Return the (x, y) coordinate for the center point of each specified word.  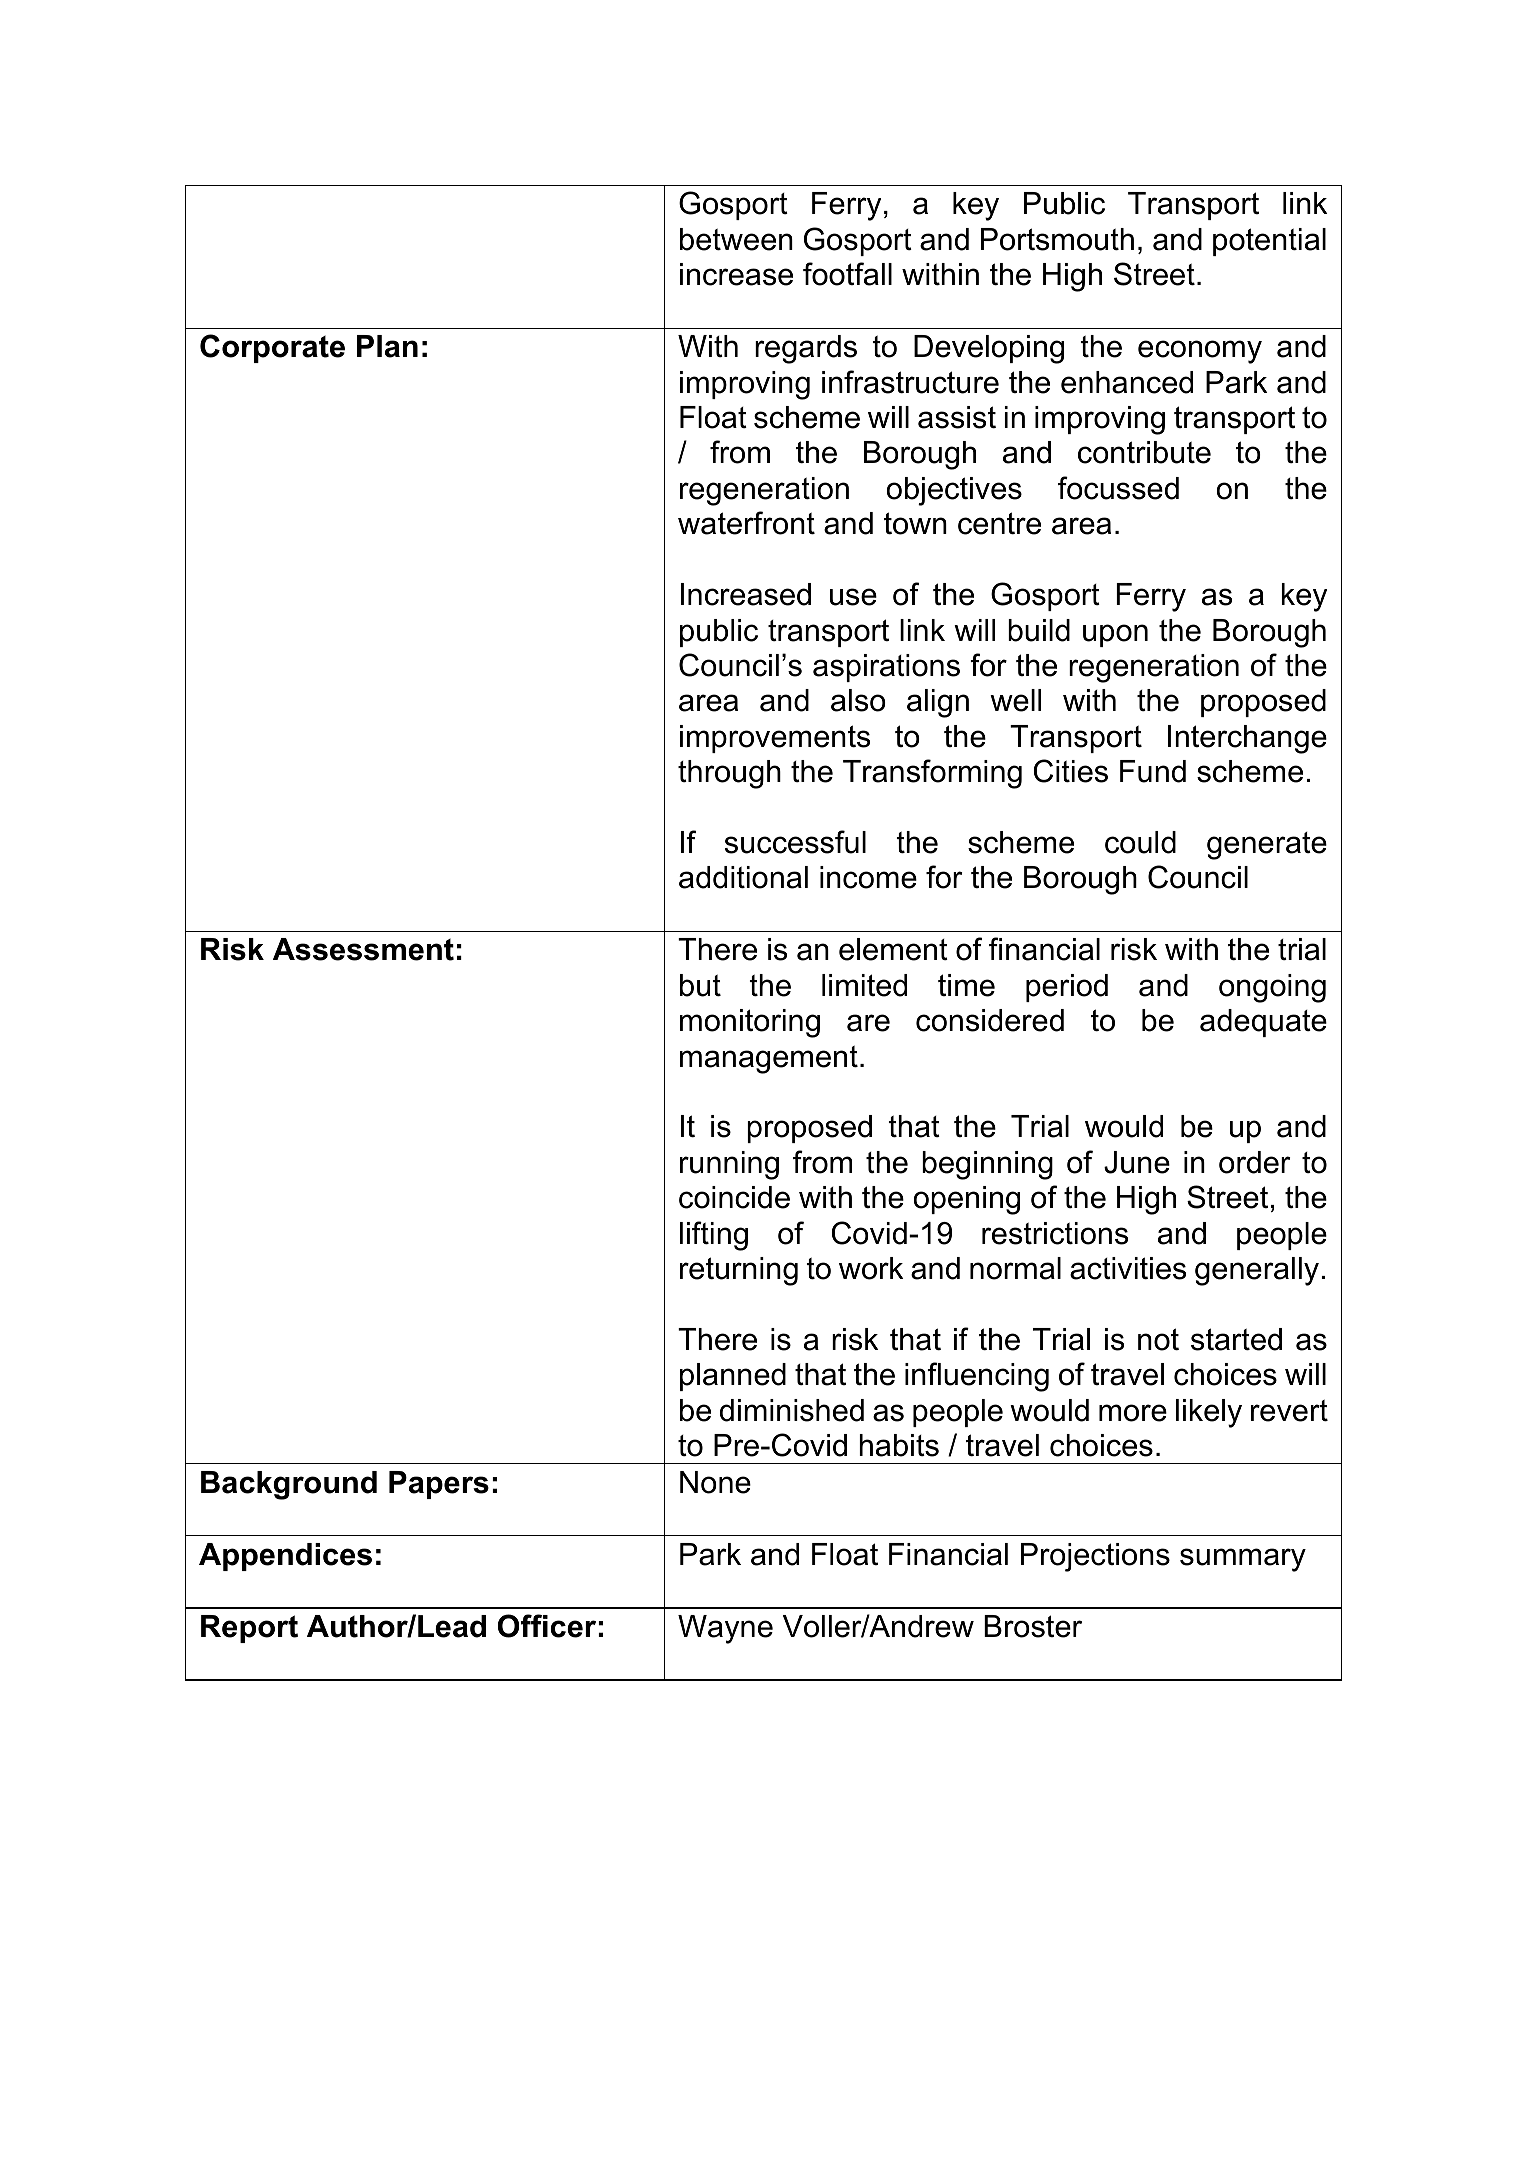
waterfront (746, 523)
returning (739, 1271)
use (853, 597)
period (1067, 988)
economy (1200, 352)
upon (1115, 635)
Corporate (272, 348)
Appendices (285, 1557)
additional (743, 877)
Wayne (725, 1629)
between (736, 239)
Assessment (363, 949)
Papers (439, 1485)
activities (1128, 1268)
